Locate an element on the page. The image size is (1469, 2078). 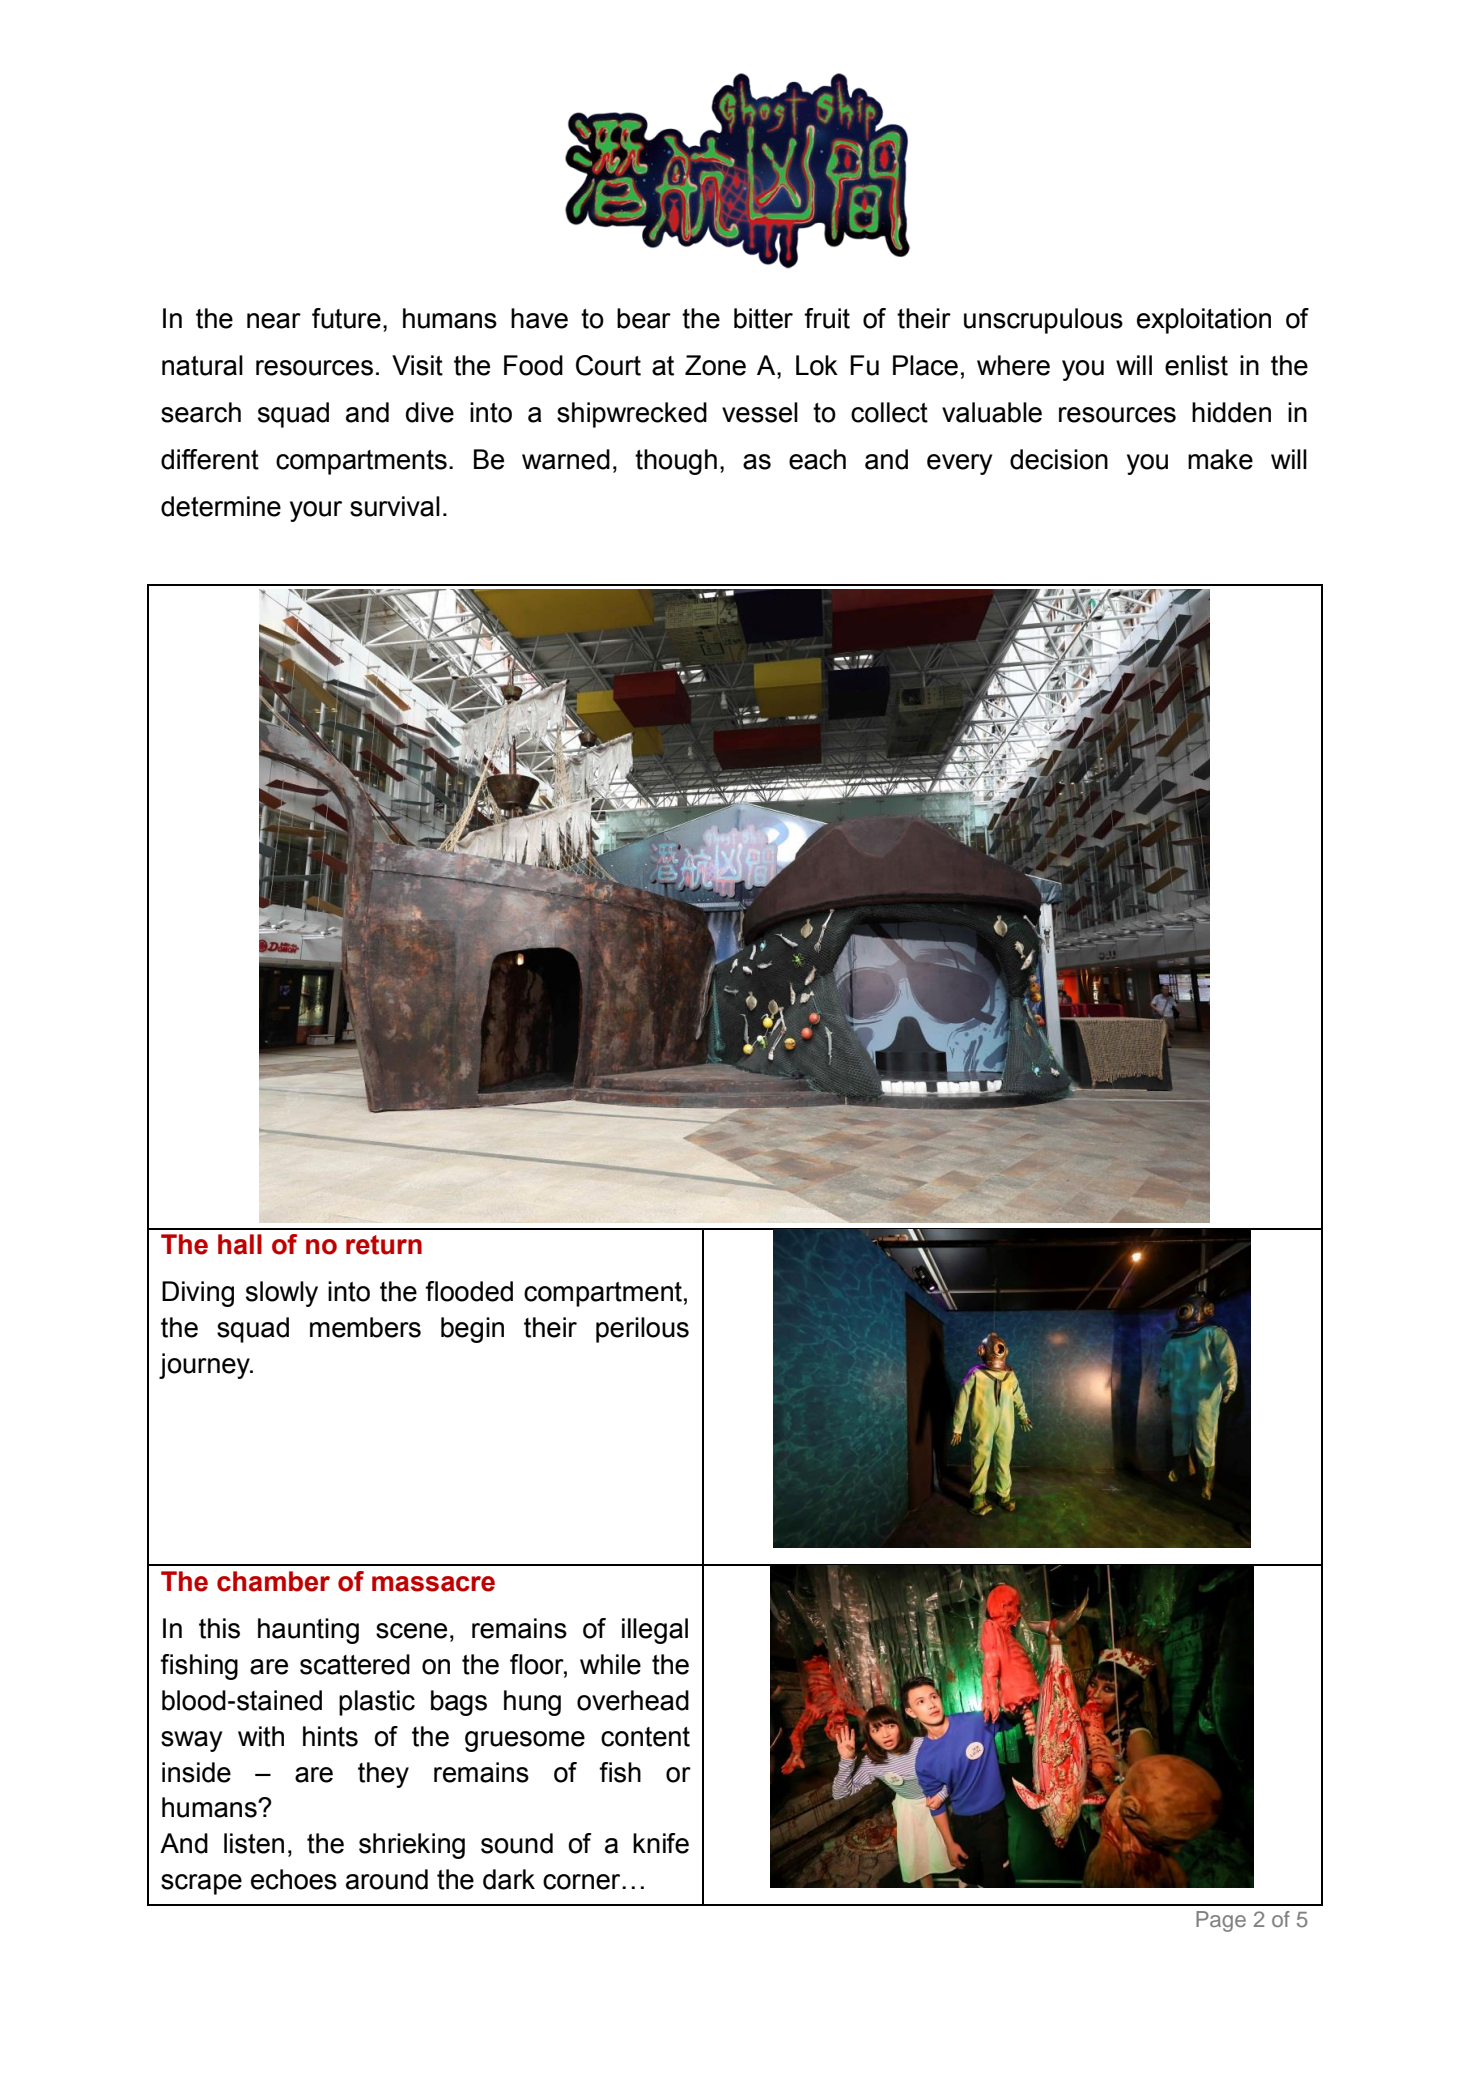
Zone is located at coordinates (715, 365).
